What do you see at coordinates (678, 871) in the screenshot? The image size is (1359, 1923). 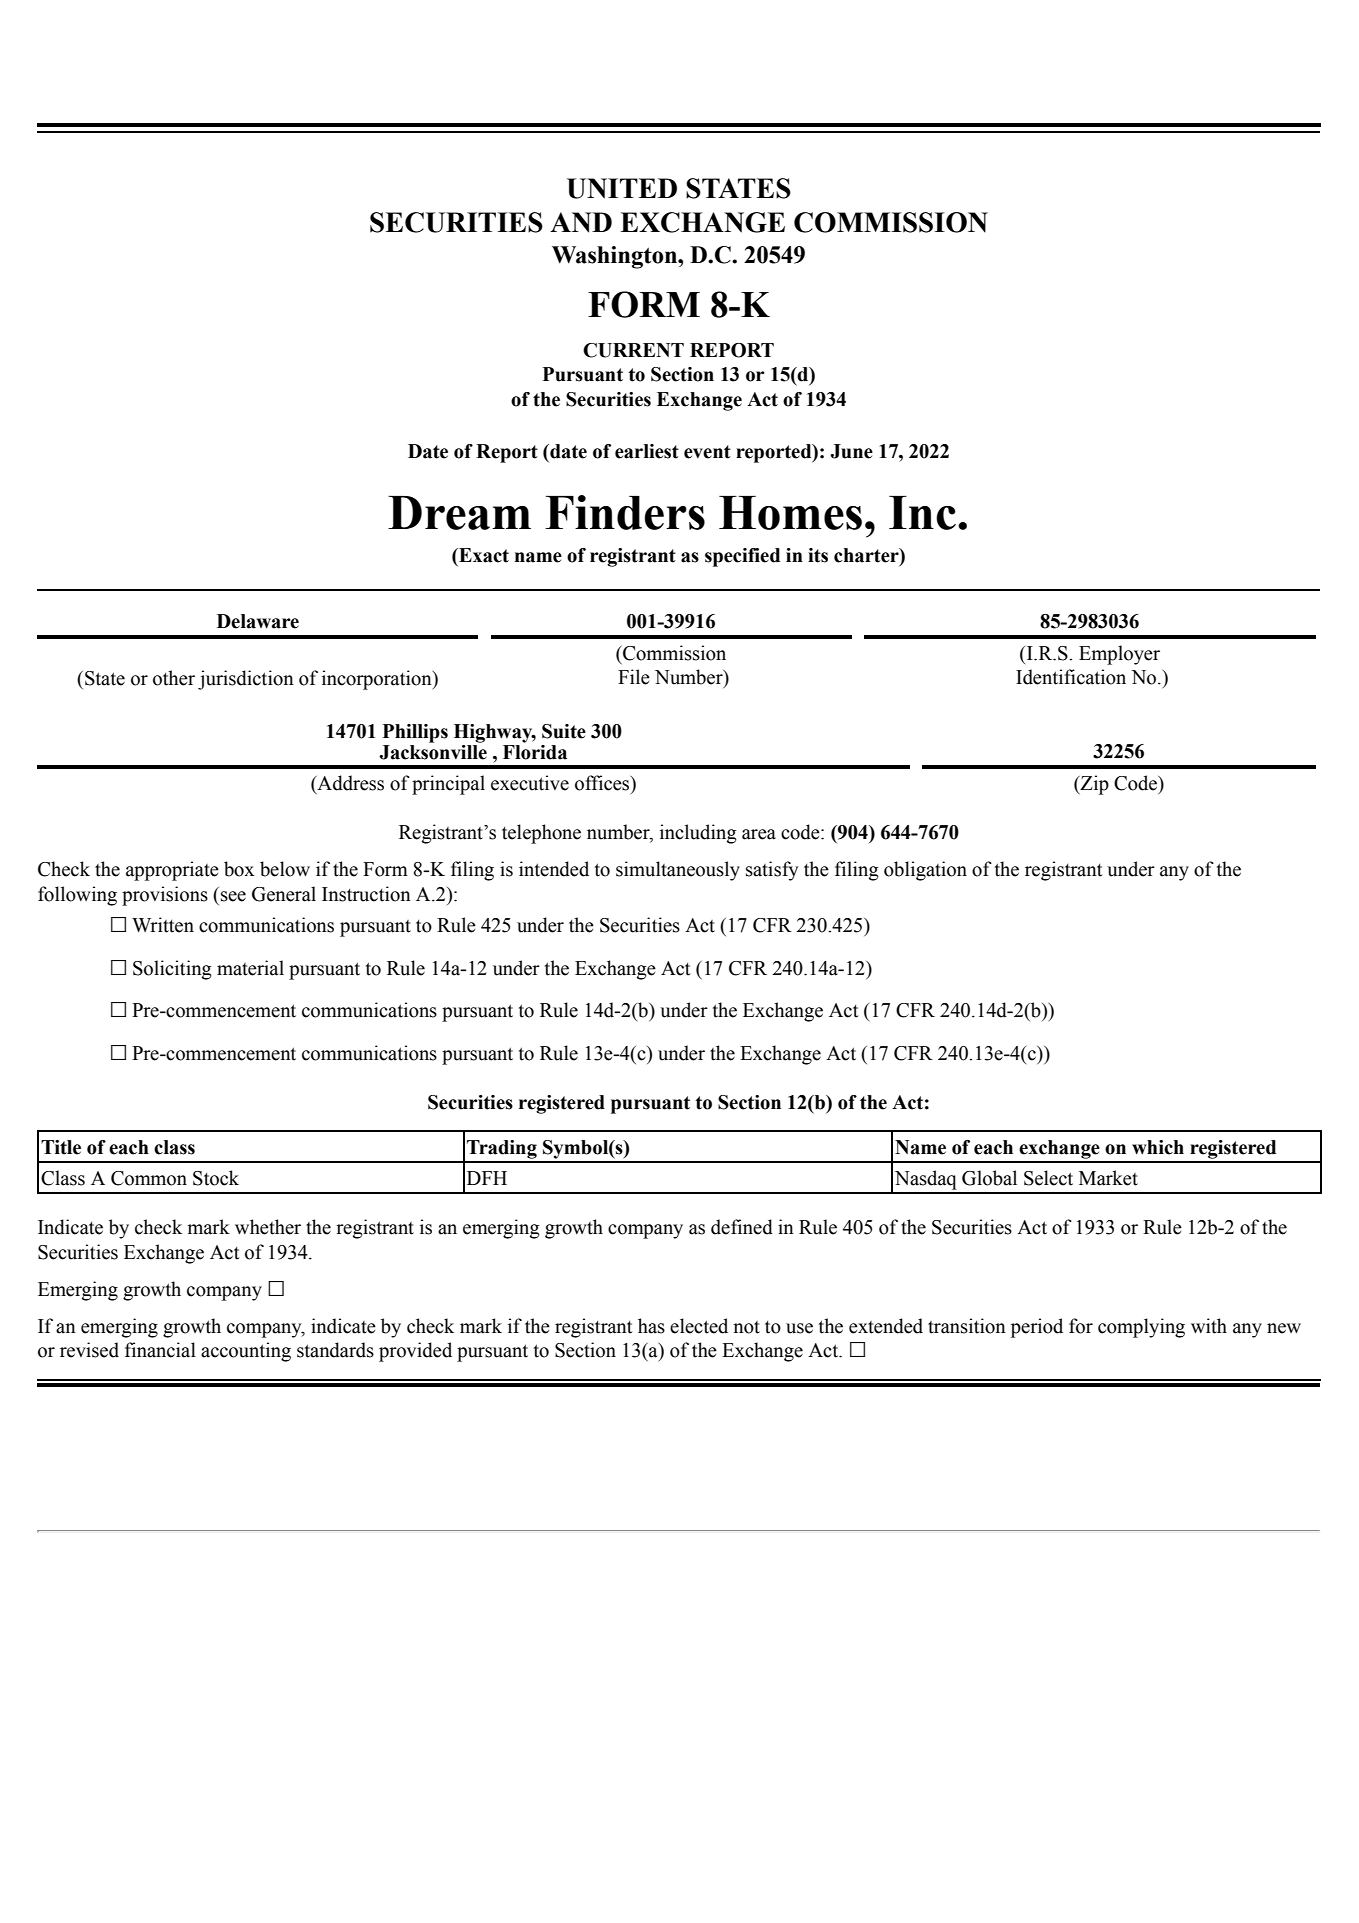 I see `simultaneously` at bounding box center [678, 871].
